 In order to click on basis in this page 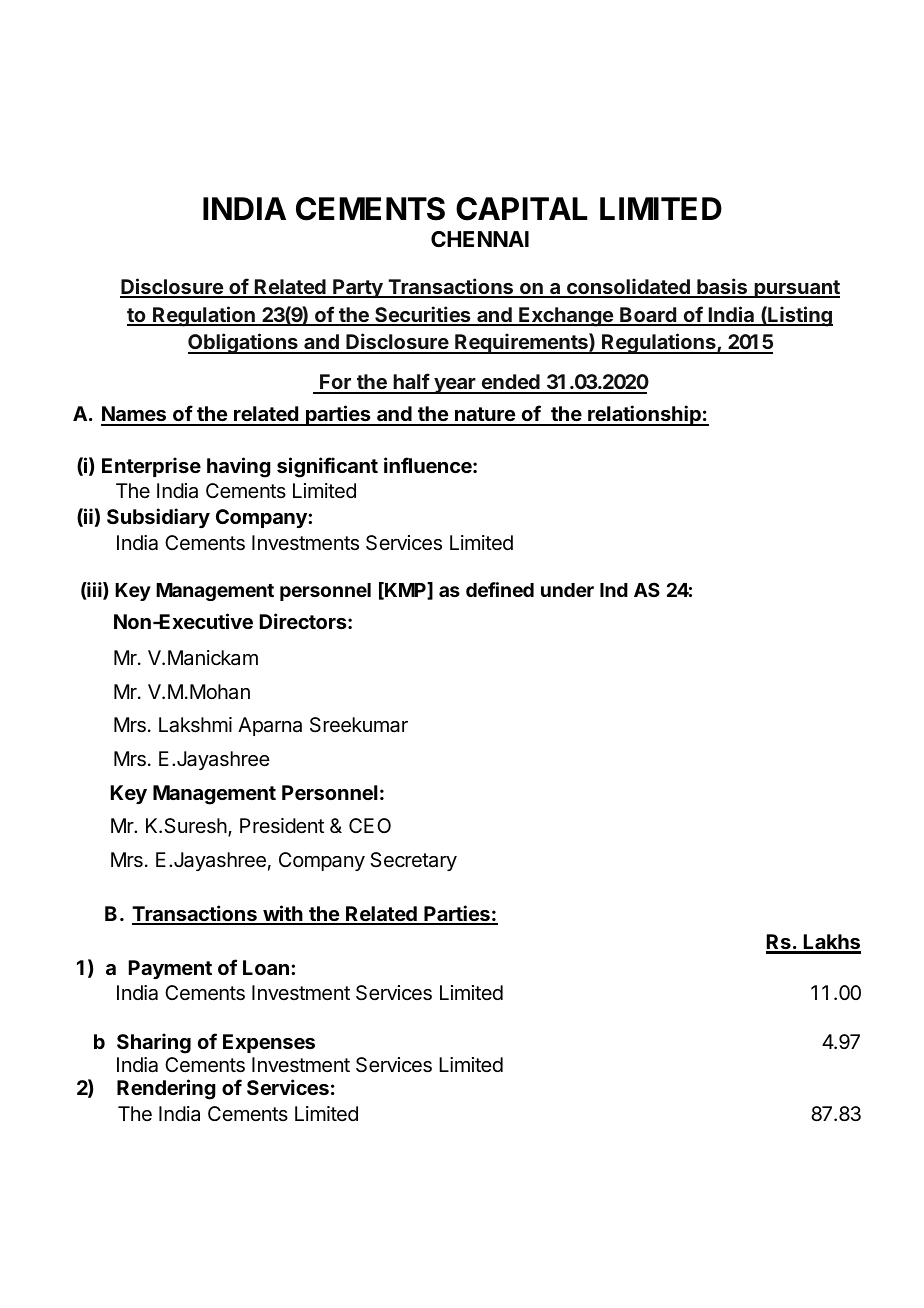, I will do `click(722, 287)`.
